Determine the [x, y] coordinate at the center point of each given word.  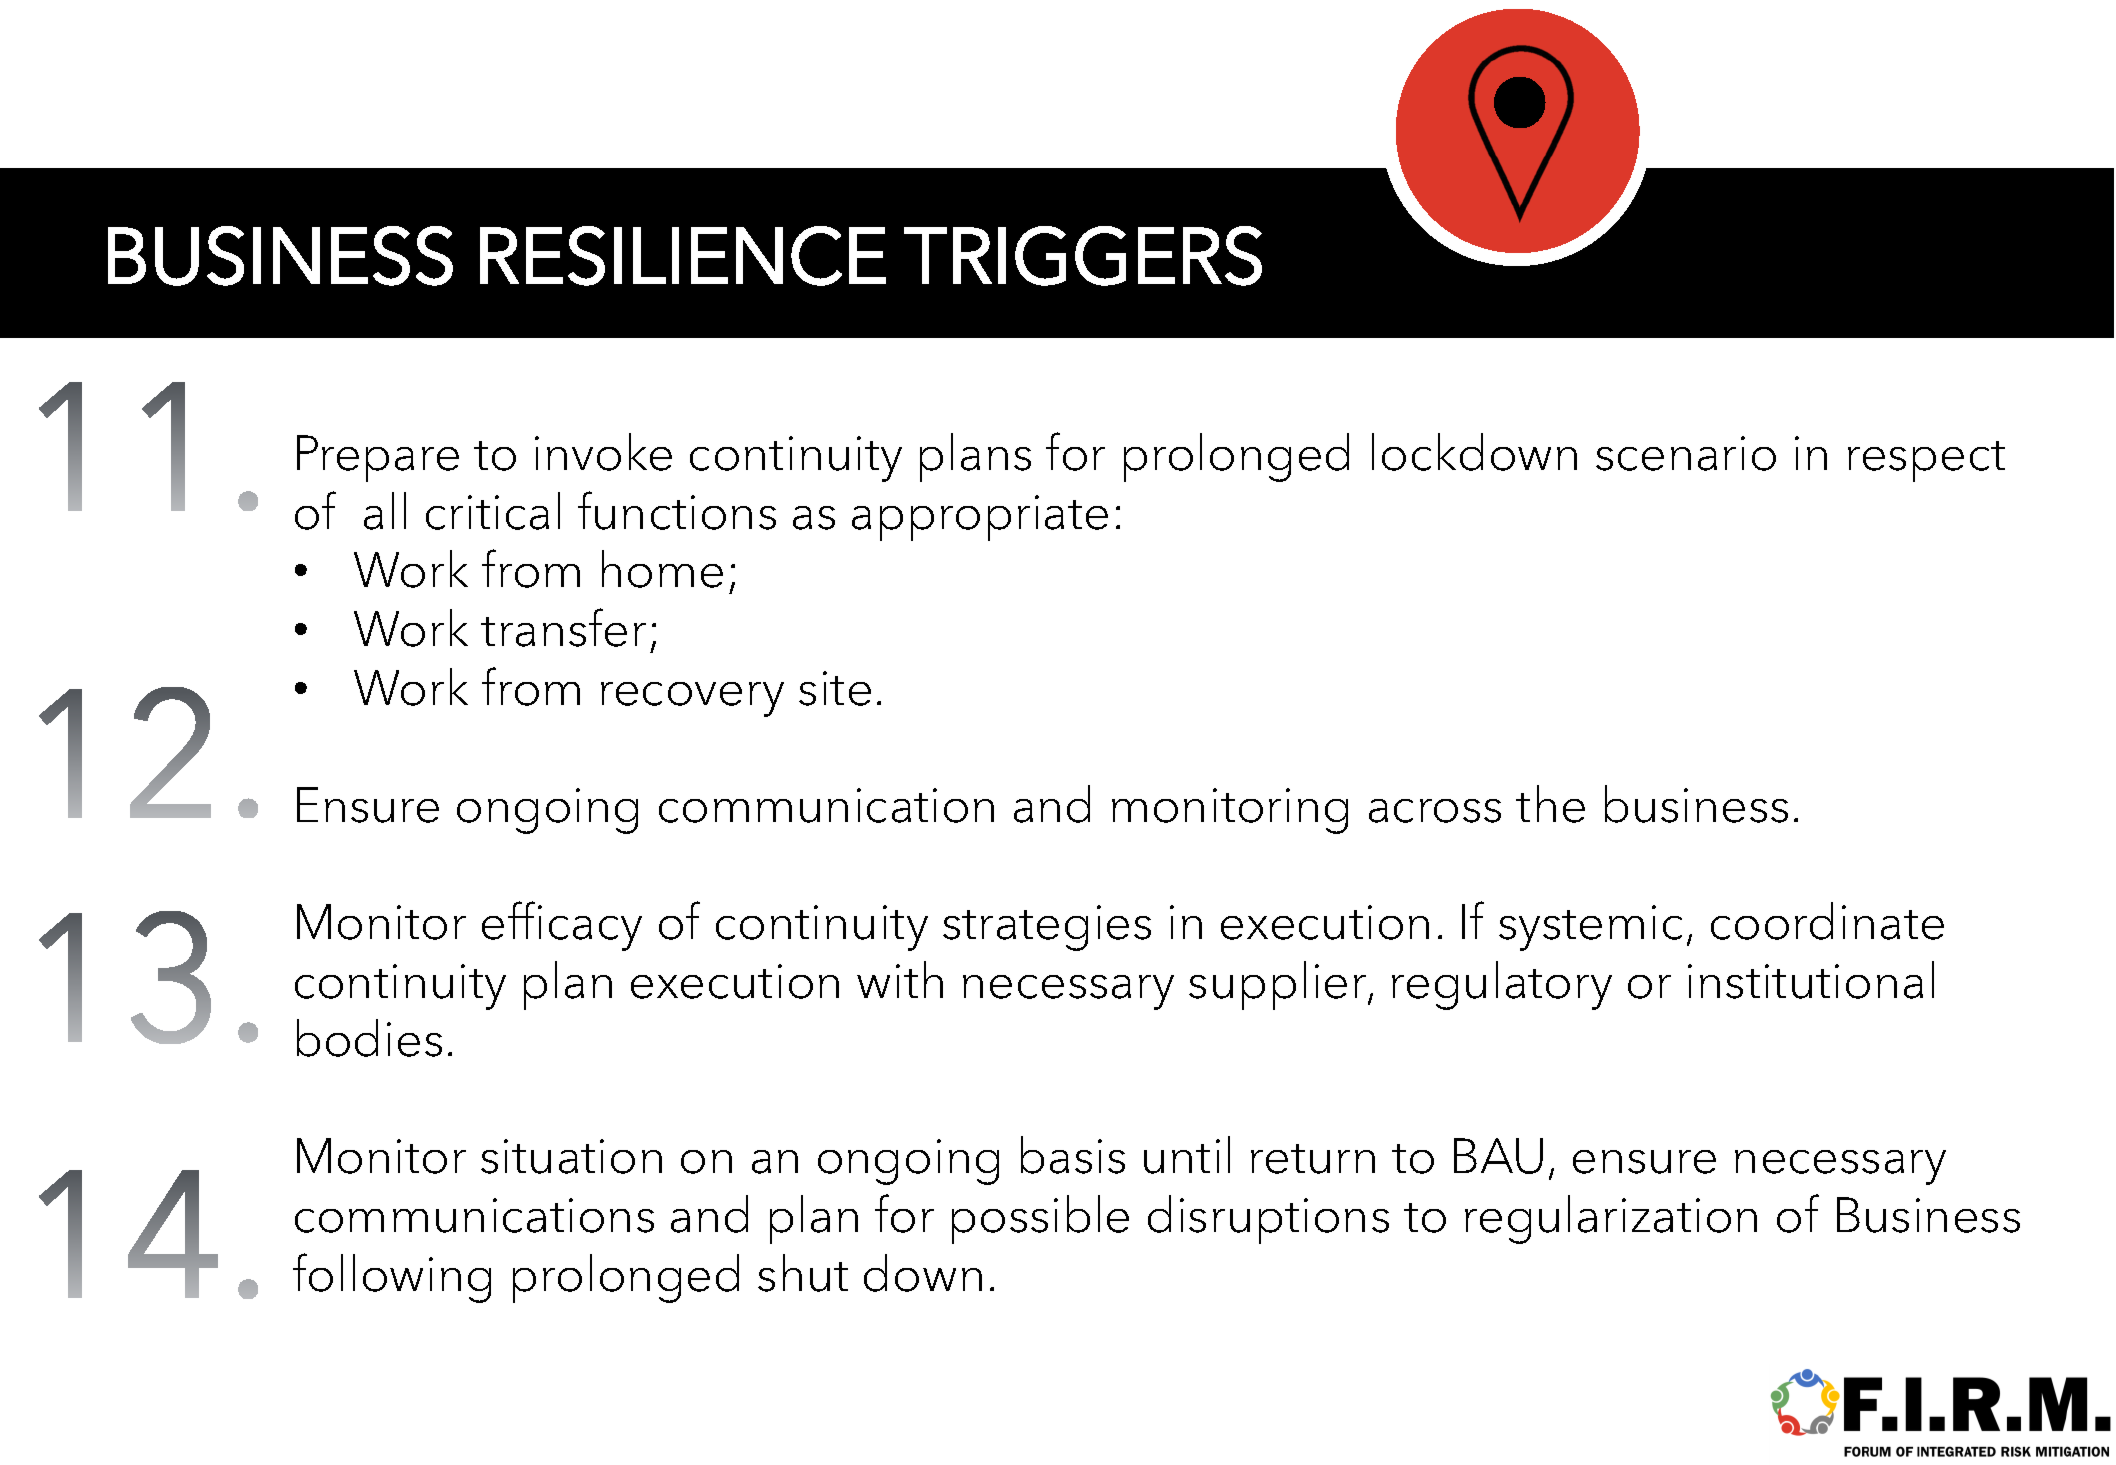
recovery [692, 699]
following [392, 1278]
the [1550, 804]
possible [1040, 1219]
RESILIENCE [683, 256]
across [1435, 811]
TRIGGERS [1083, 256]
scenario [1686, 453]
